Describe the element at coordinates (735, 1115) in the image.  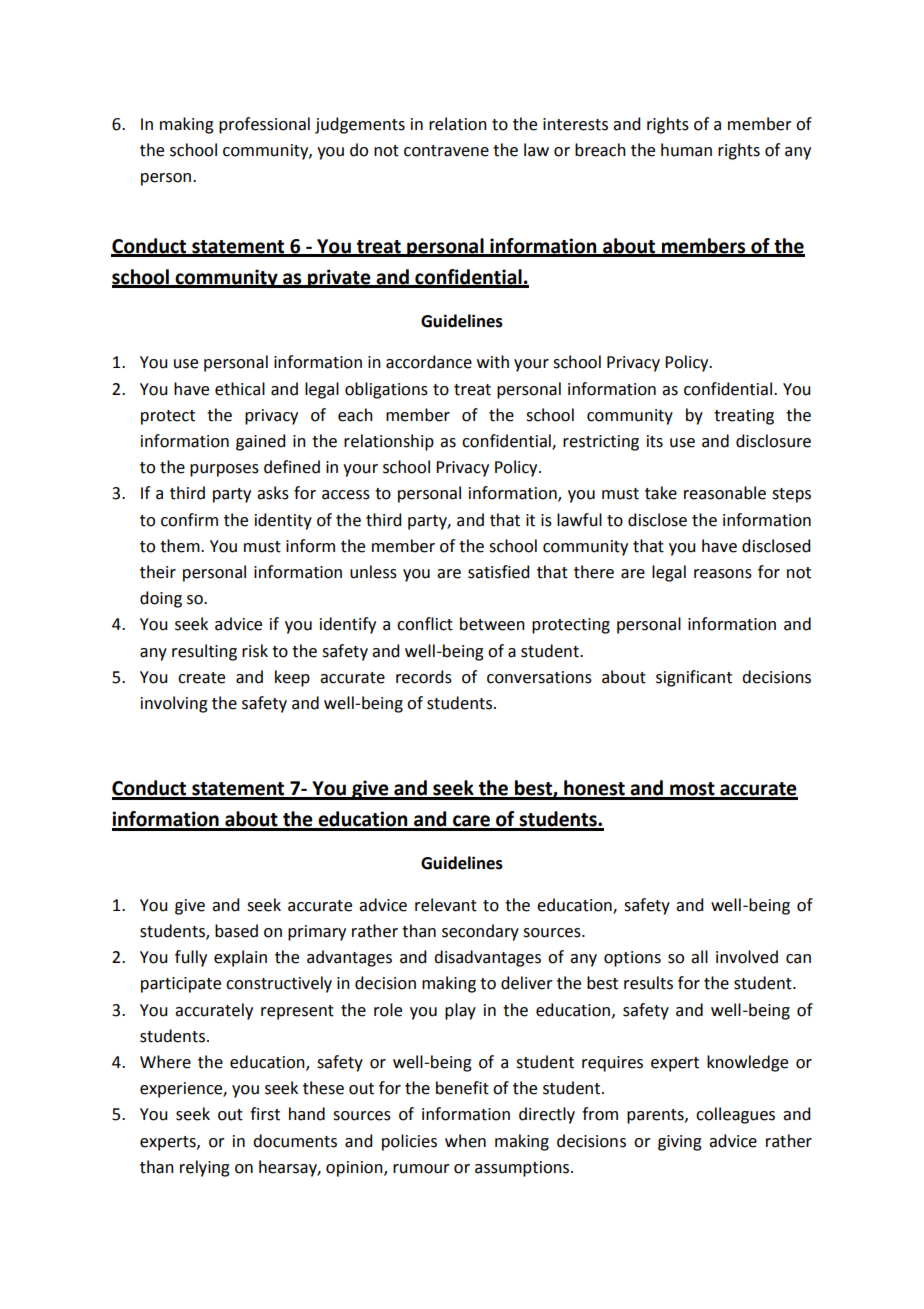
I see `colleagues` at that location.
